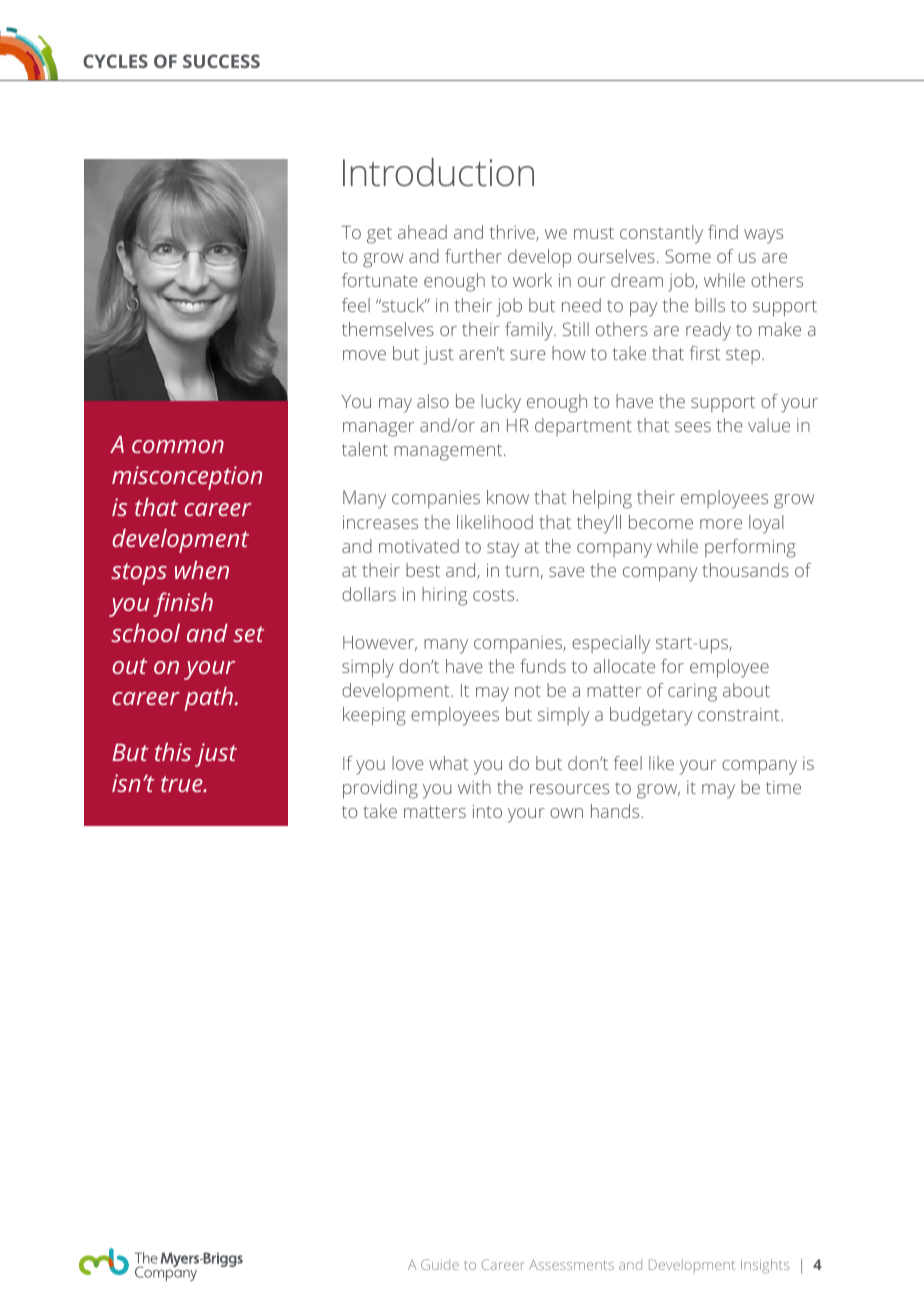 The image size is (924, 1314). I want to click on misconception, so click(187, 478).
